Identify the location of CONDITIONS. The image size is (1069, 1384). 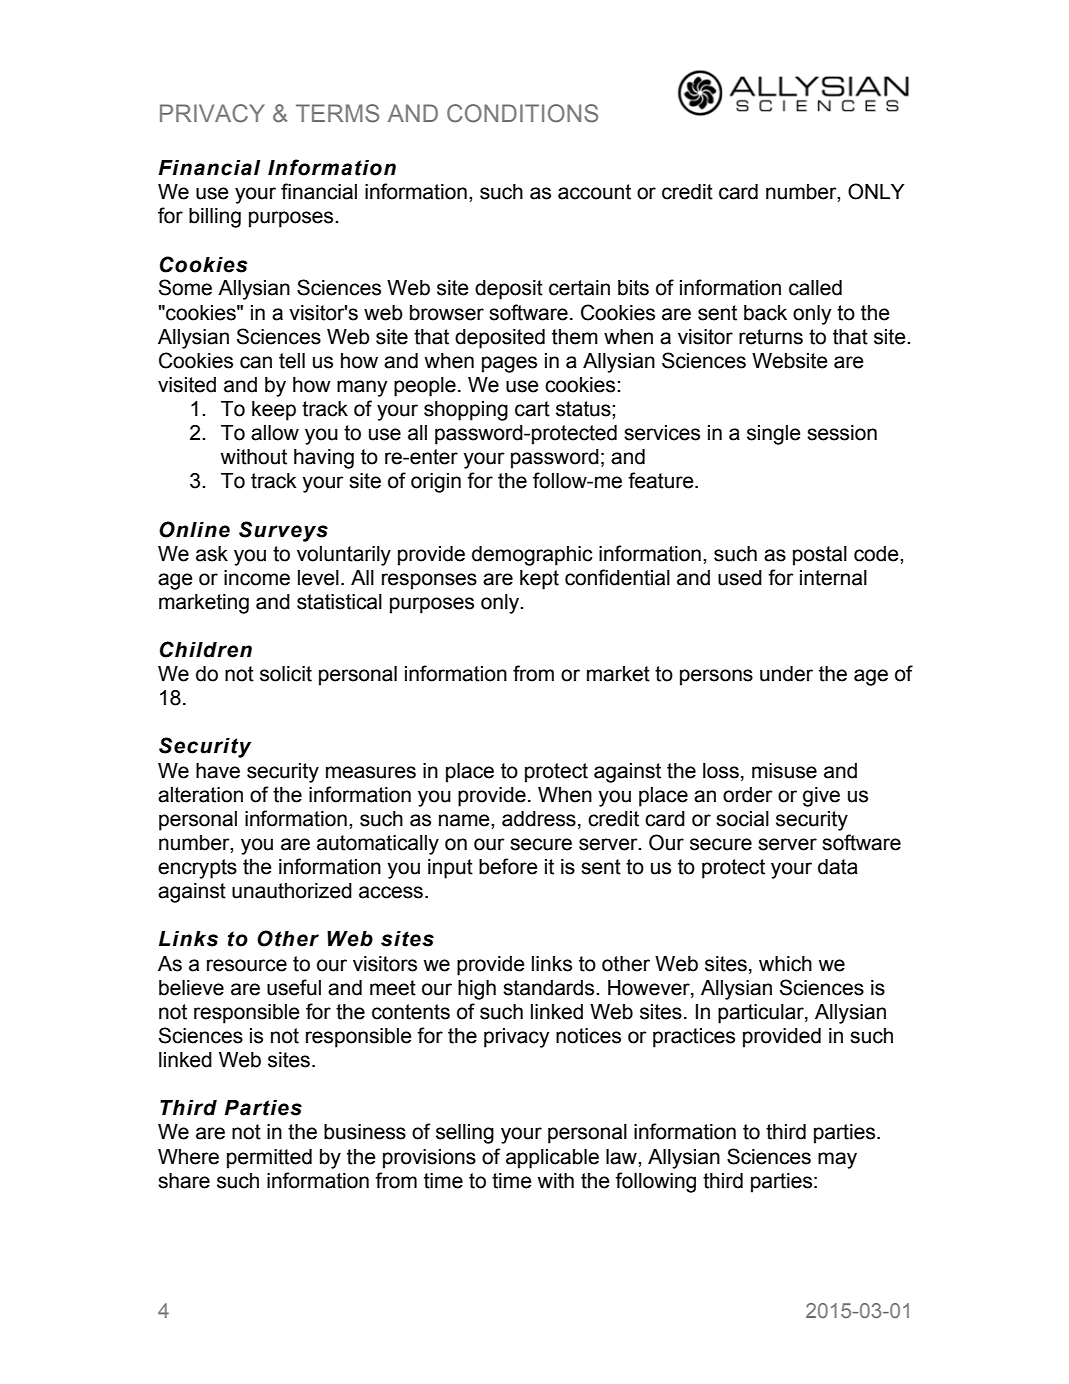
(522, 113).
